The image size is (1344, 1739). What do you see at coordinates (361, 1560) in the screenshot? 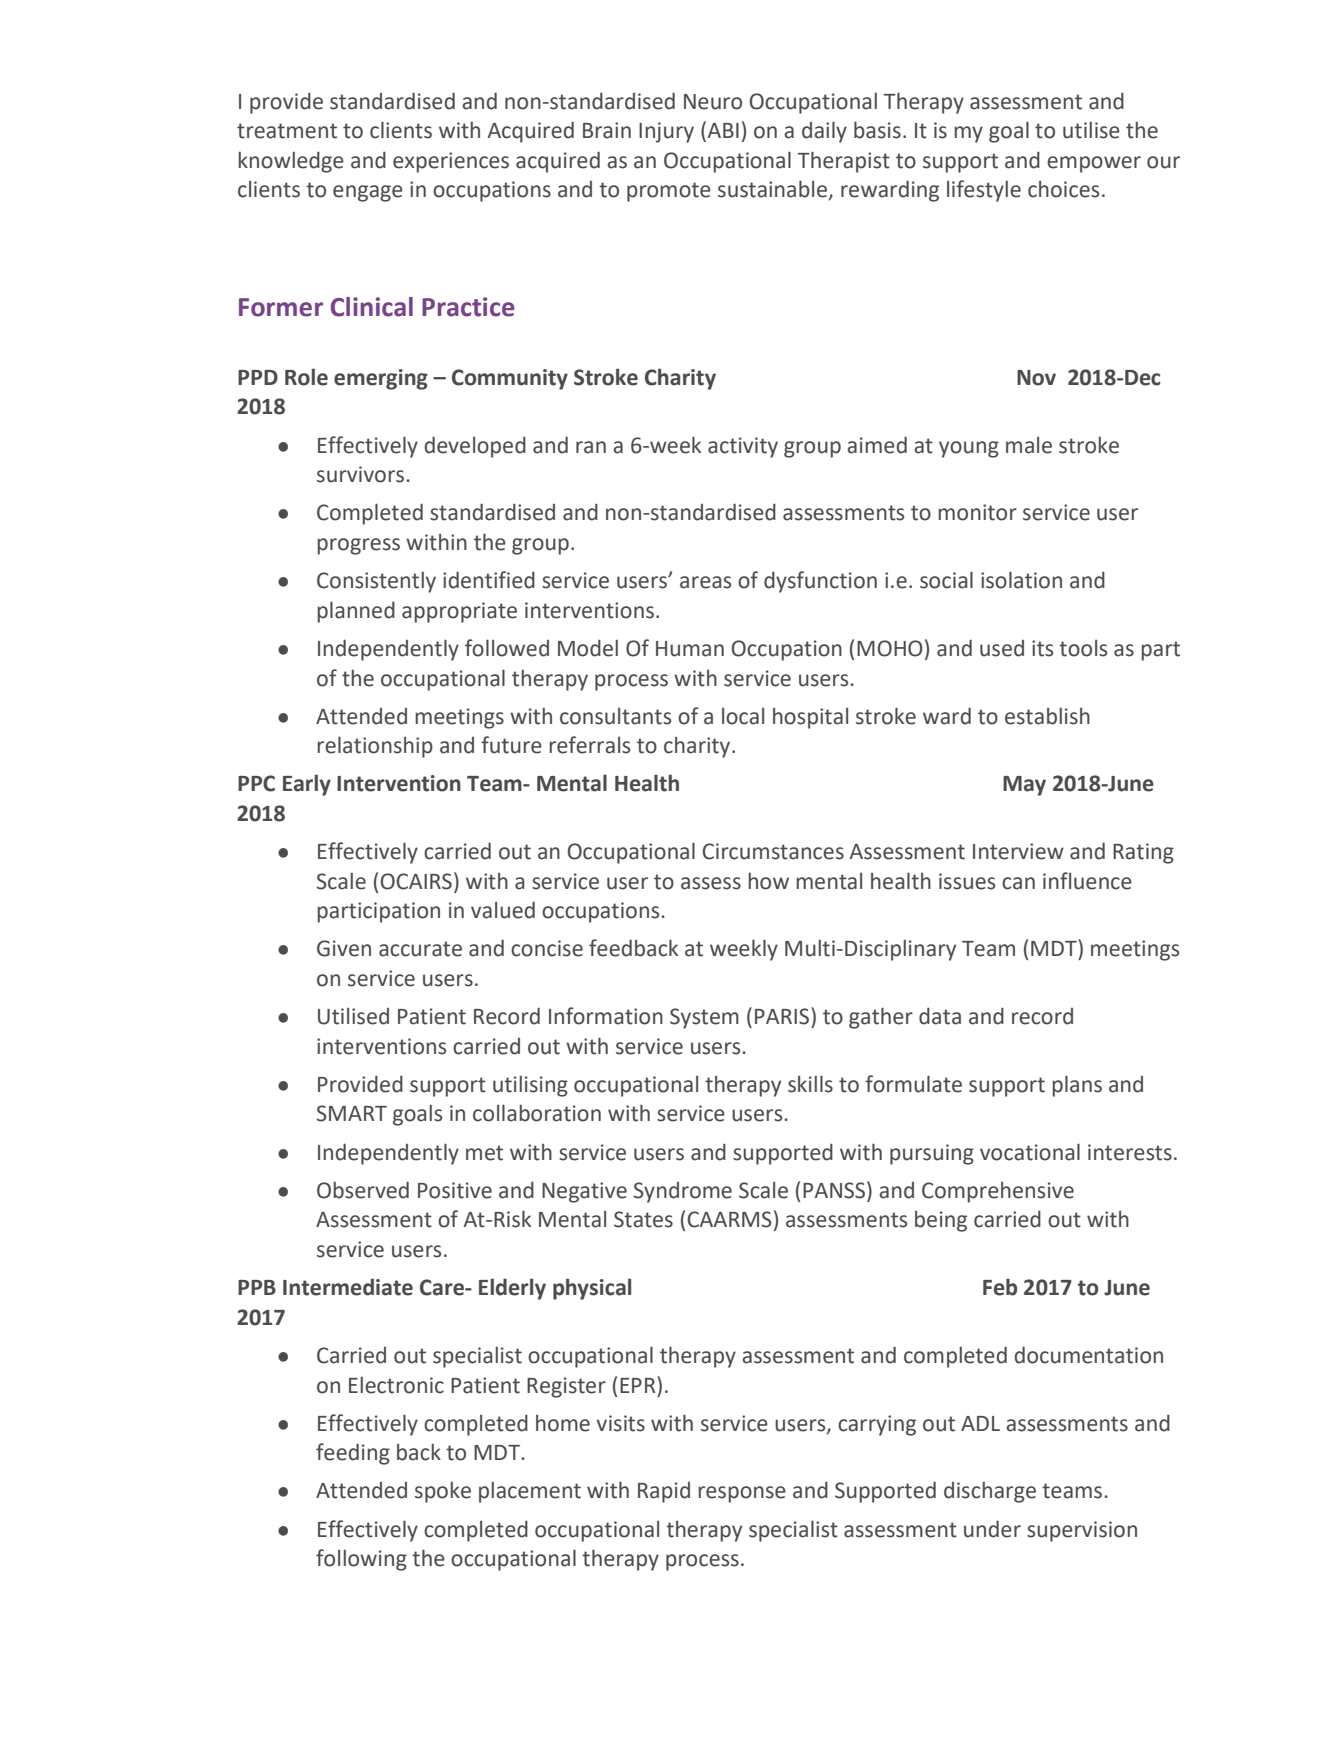
I see `following` at bounding box center [361, 1560].
